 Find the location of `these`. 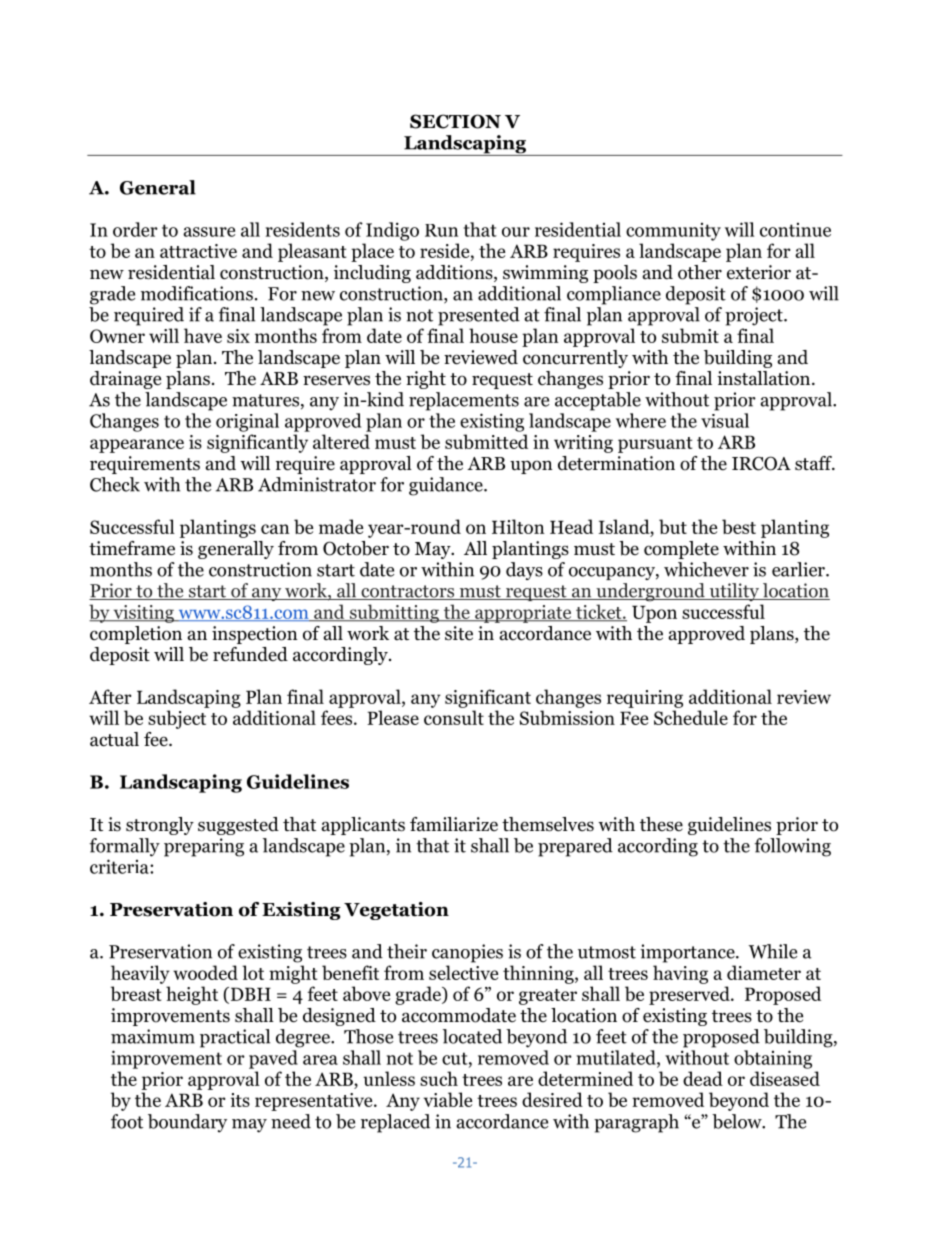

these is located at coordinates (661, 824).
